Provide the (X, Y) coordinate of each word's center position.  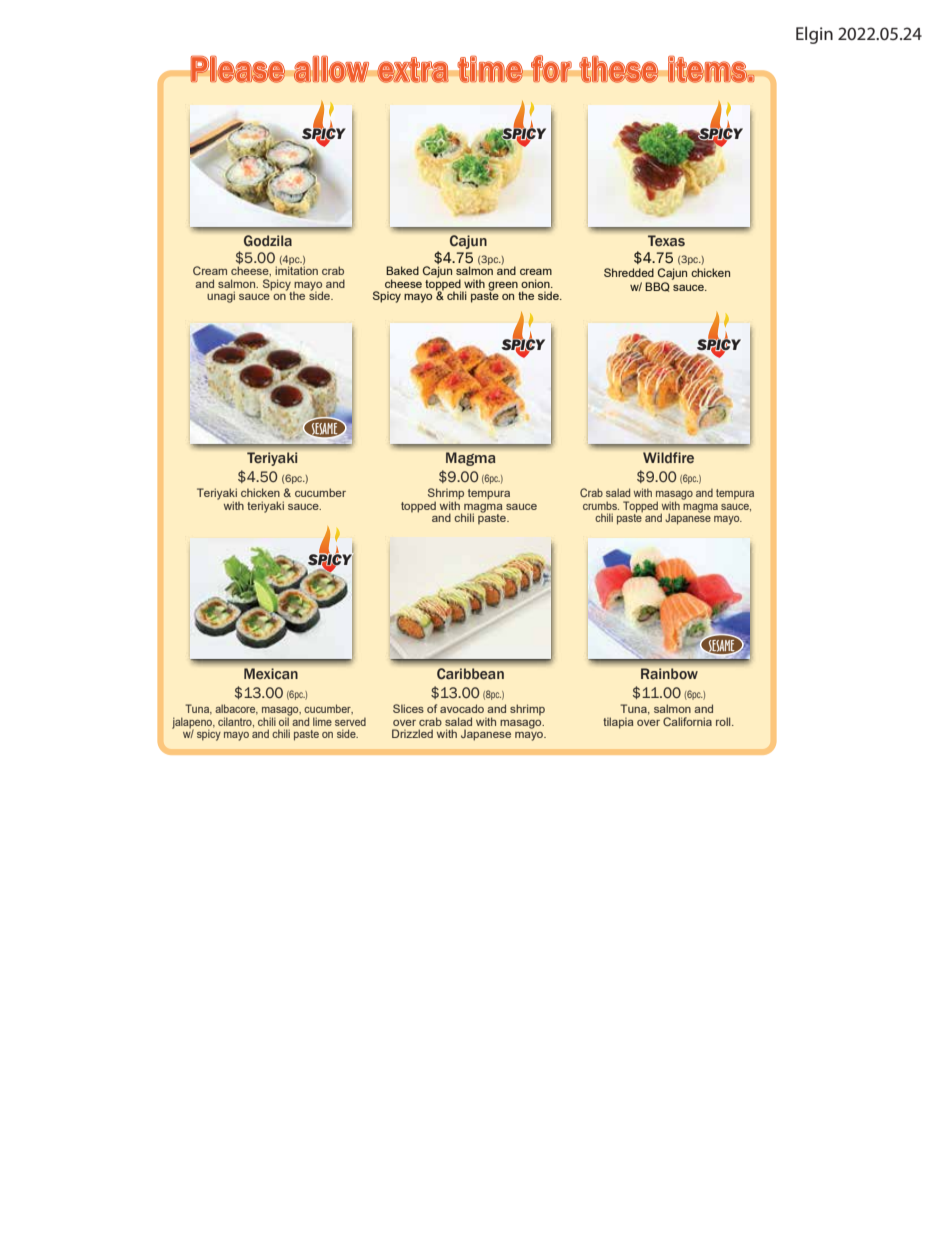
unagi (221, 297)
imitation (296, 270)
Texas (666, 240)
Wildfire (668, 457)
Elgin (814, 35)
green (504, 287)
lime (322, 721)
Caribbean (470, 673)
